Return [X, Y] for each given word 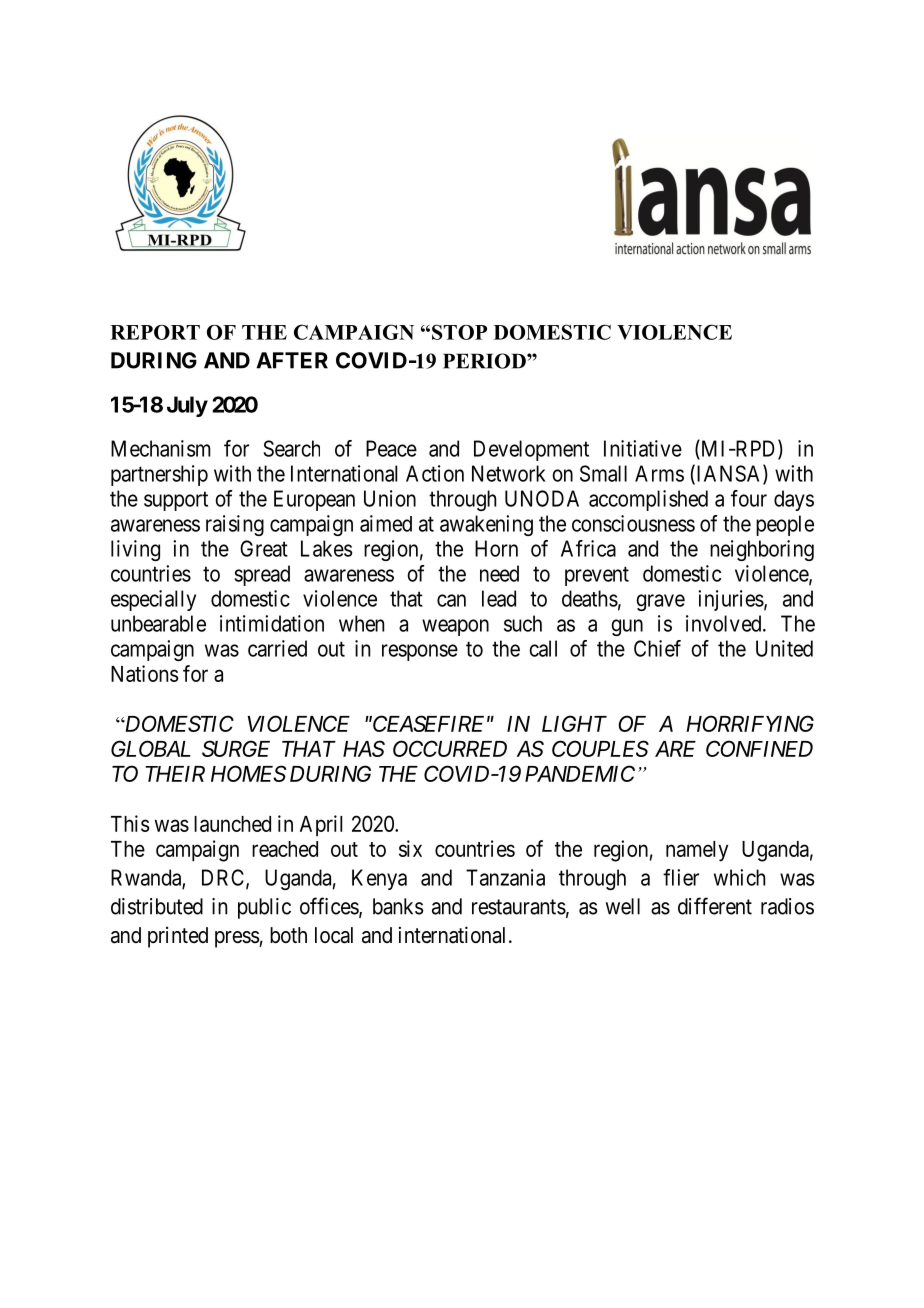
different [715, 906]
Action [435, 473]
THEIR [175, 774]
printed [178, 937]
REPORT [155, 332]
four [749, 498]
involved [725, 623]
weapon [455, 627]
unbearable [158, 623]
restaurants [519, 907]
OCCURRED [450, 748]
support [176, 501]
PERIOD [485, 361]
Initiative [643, 448]
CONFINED [759, 748]
